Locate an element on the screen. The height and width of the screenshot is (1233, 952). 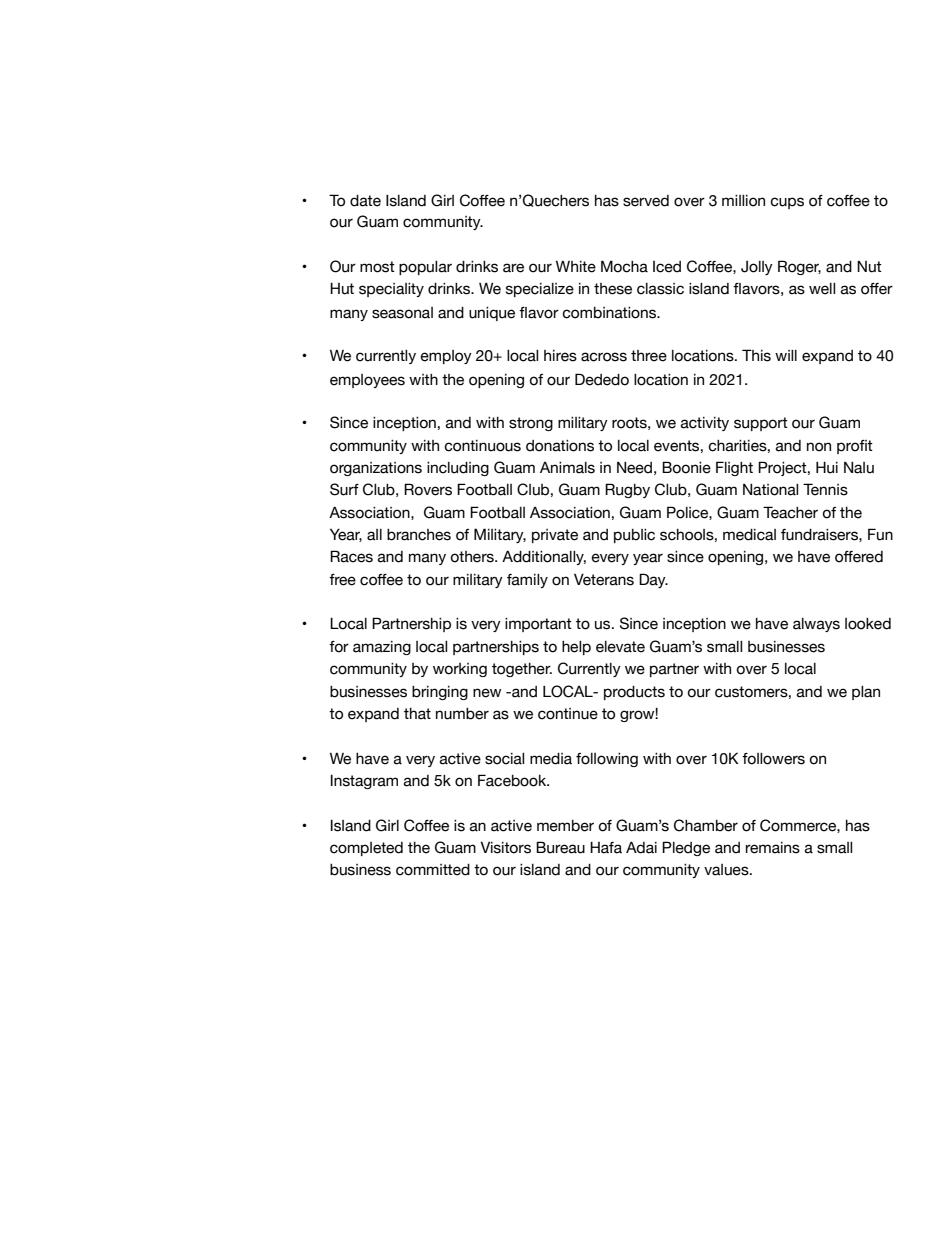
non is located at coordinates (819, 447).
